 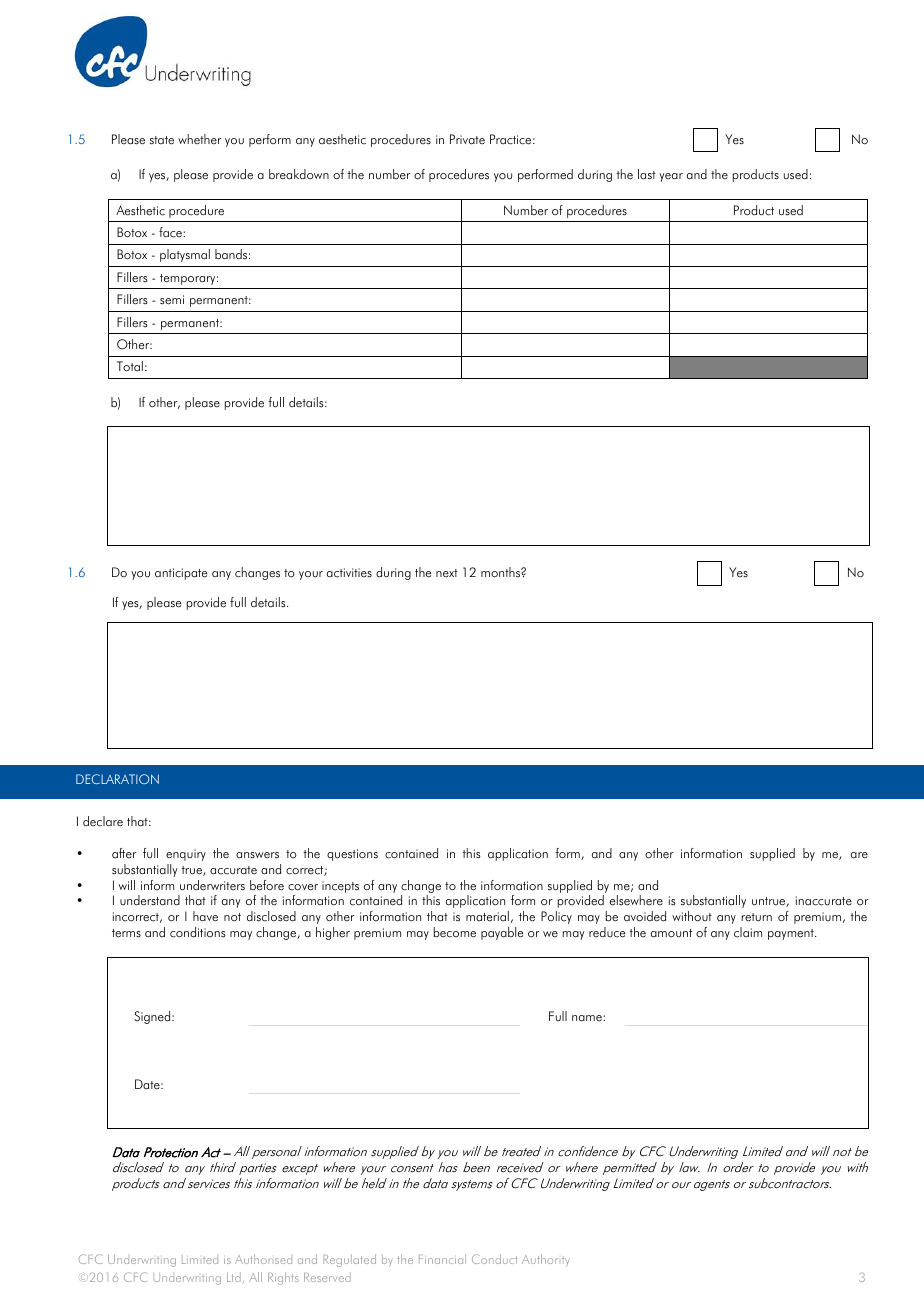 What do you see at coordinates (467, 139) in the page?
I see `Private` at bounding box center [467, 139].
